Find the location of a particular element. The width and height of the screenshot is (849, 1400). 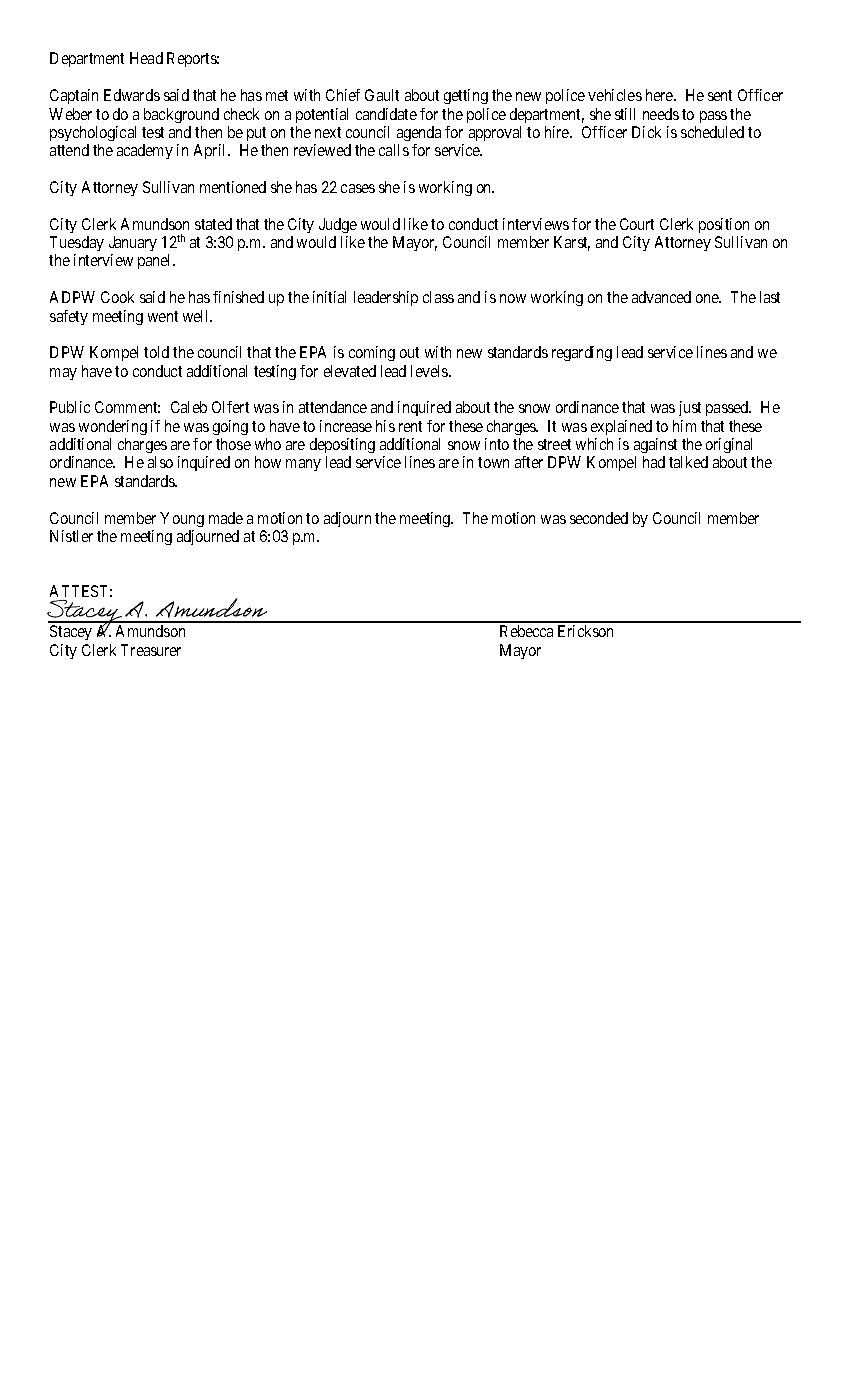

Treasurer is located at coordinates (151, 650).
